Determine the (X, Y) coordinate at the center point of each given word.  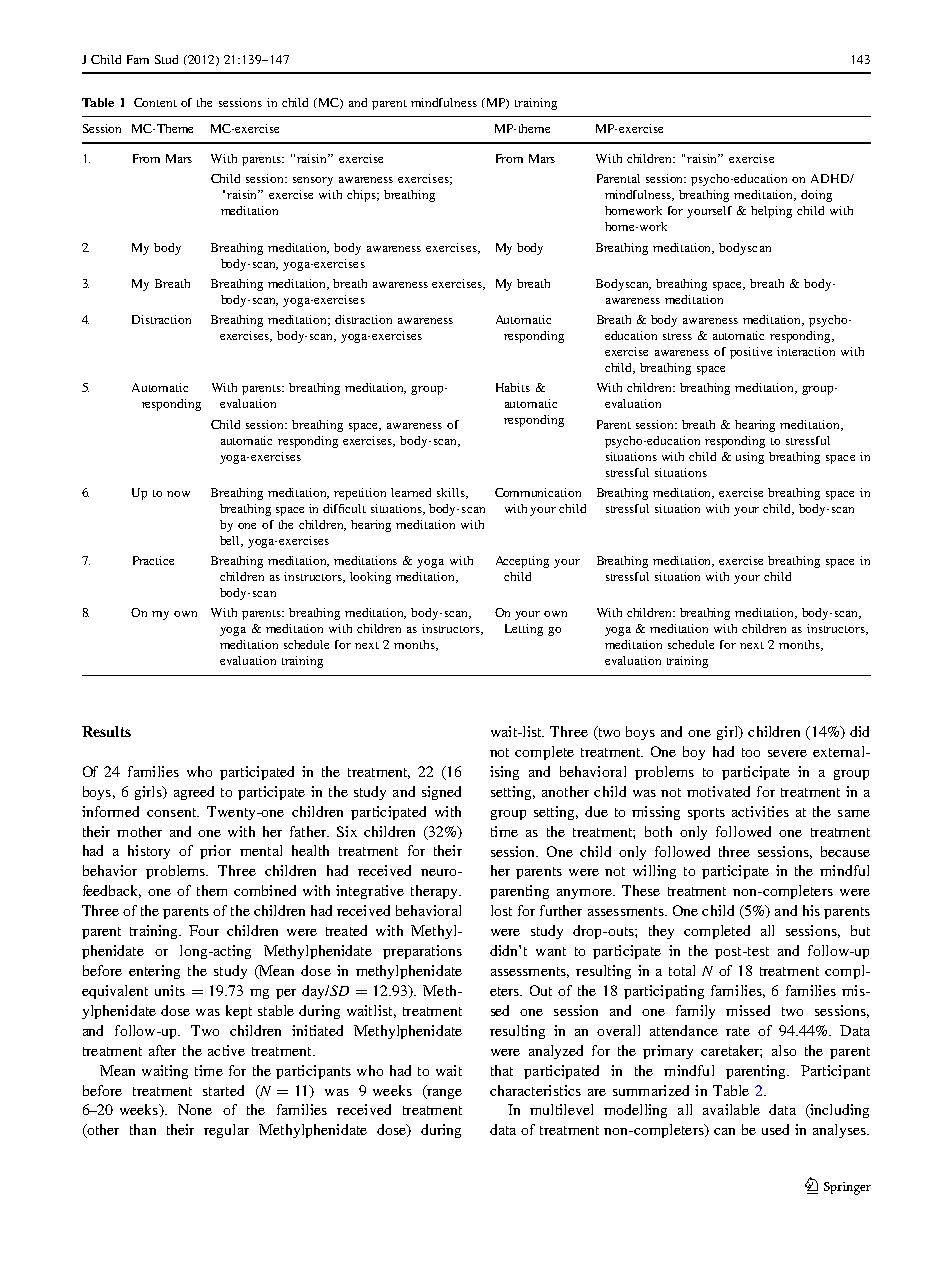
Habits (513, 387)
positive (751, 353)
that (502, 1070)
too (751, 752)
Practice (153, 560)
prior (215, 852)
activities (760, 811)
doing (816, 196)
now (178, 494)
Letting (524, 630)
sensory (313, 181)
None (195, 1109)
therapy (435, 892)
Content (155, 102)
